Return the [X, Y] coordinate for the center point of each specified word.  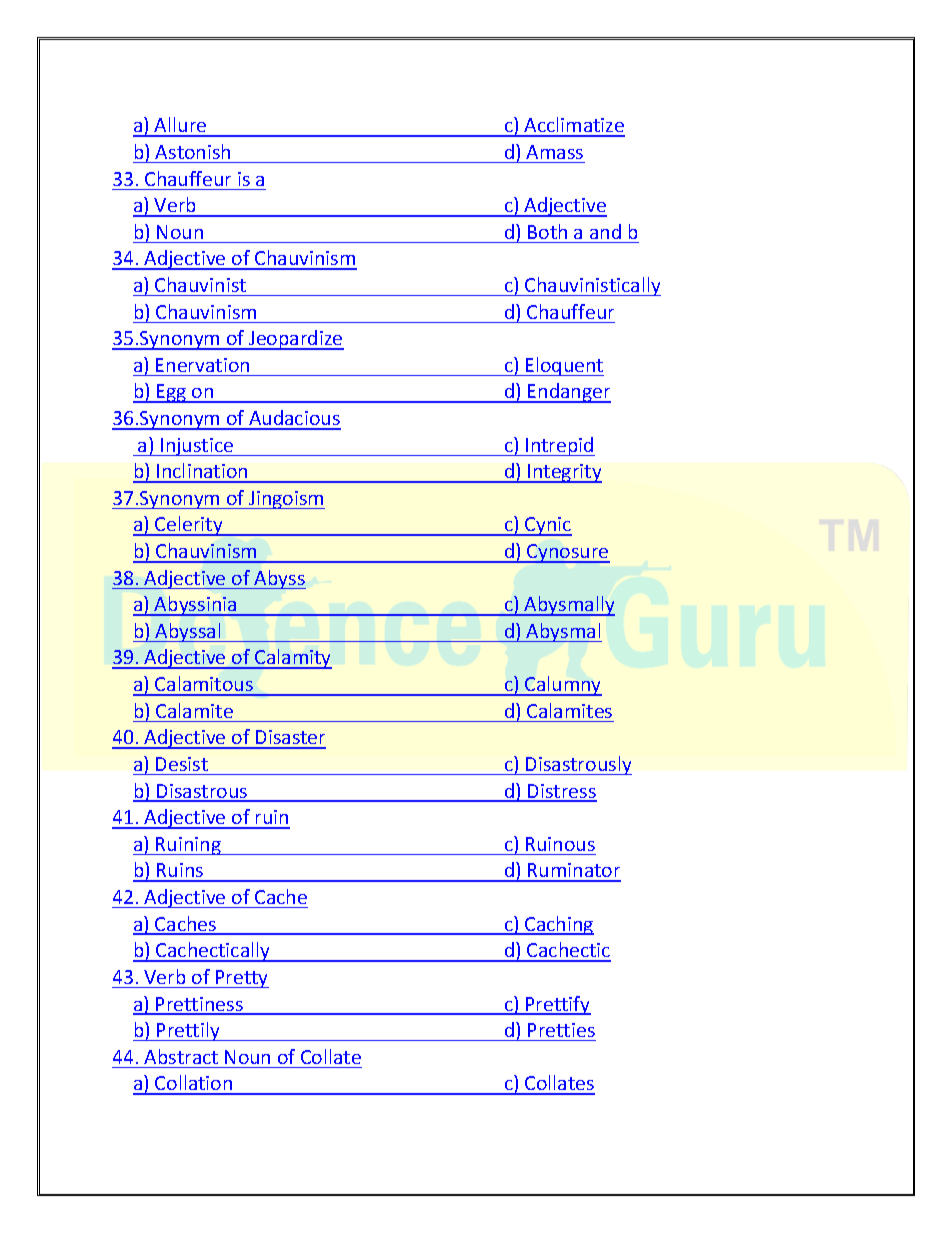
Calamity [292, 659]
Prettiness [199, 1005]
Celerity [189, 526]
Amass [554, 152]
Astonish [192, 151]
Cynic [547, 526]
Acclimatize [574, 126]
